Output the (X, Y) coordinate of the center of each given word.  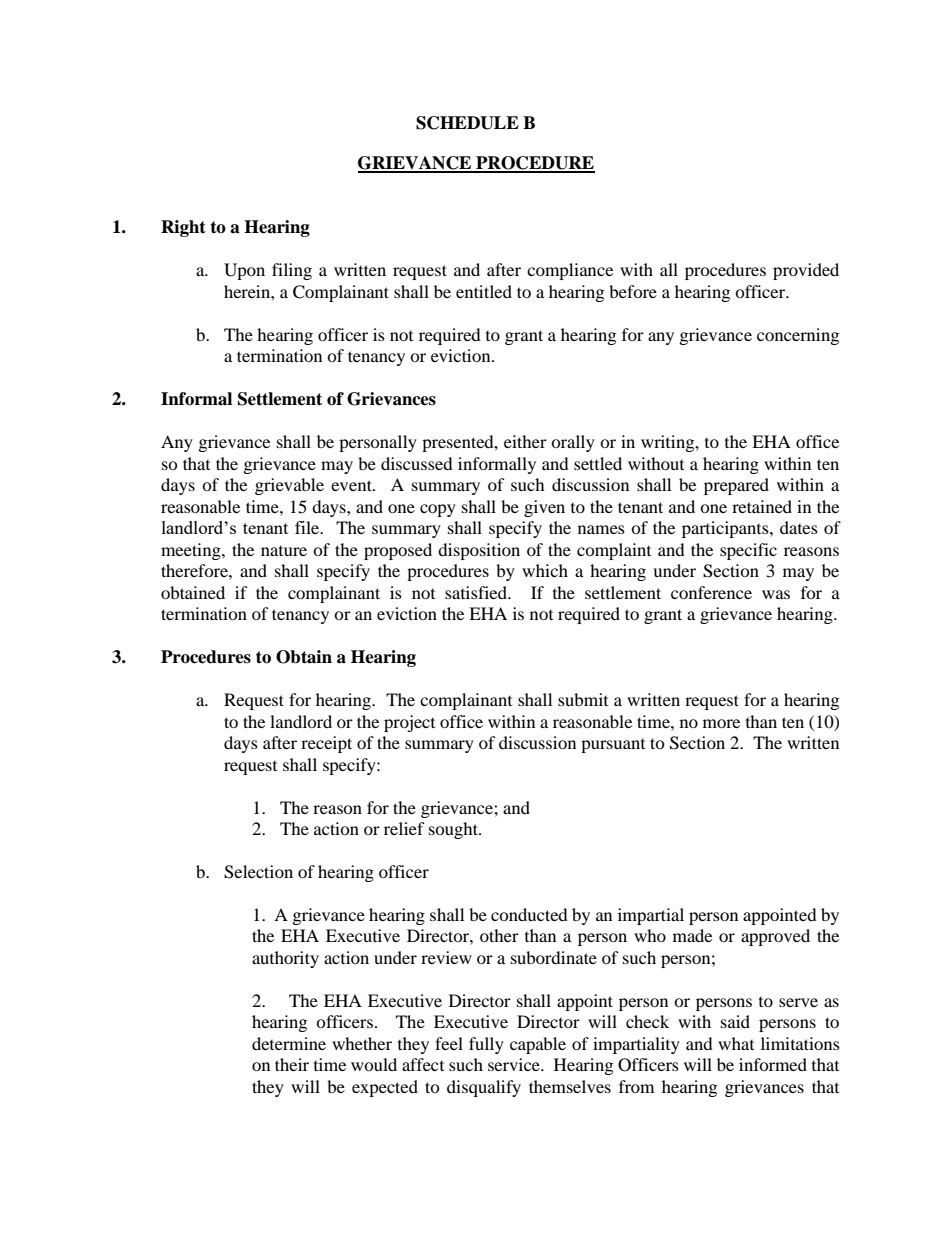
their (292, 1064)
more (721, 723)
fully (486, 1045)
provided (806, 271)
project (409, 723)
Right (183, 228)
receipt (326, 744)
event (352, 485)
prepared (736, 486)
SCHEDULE (467, 123)
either (525, 441)
